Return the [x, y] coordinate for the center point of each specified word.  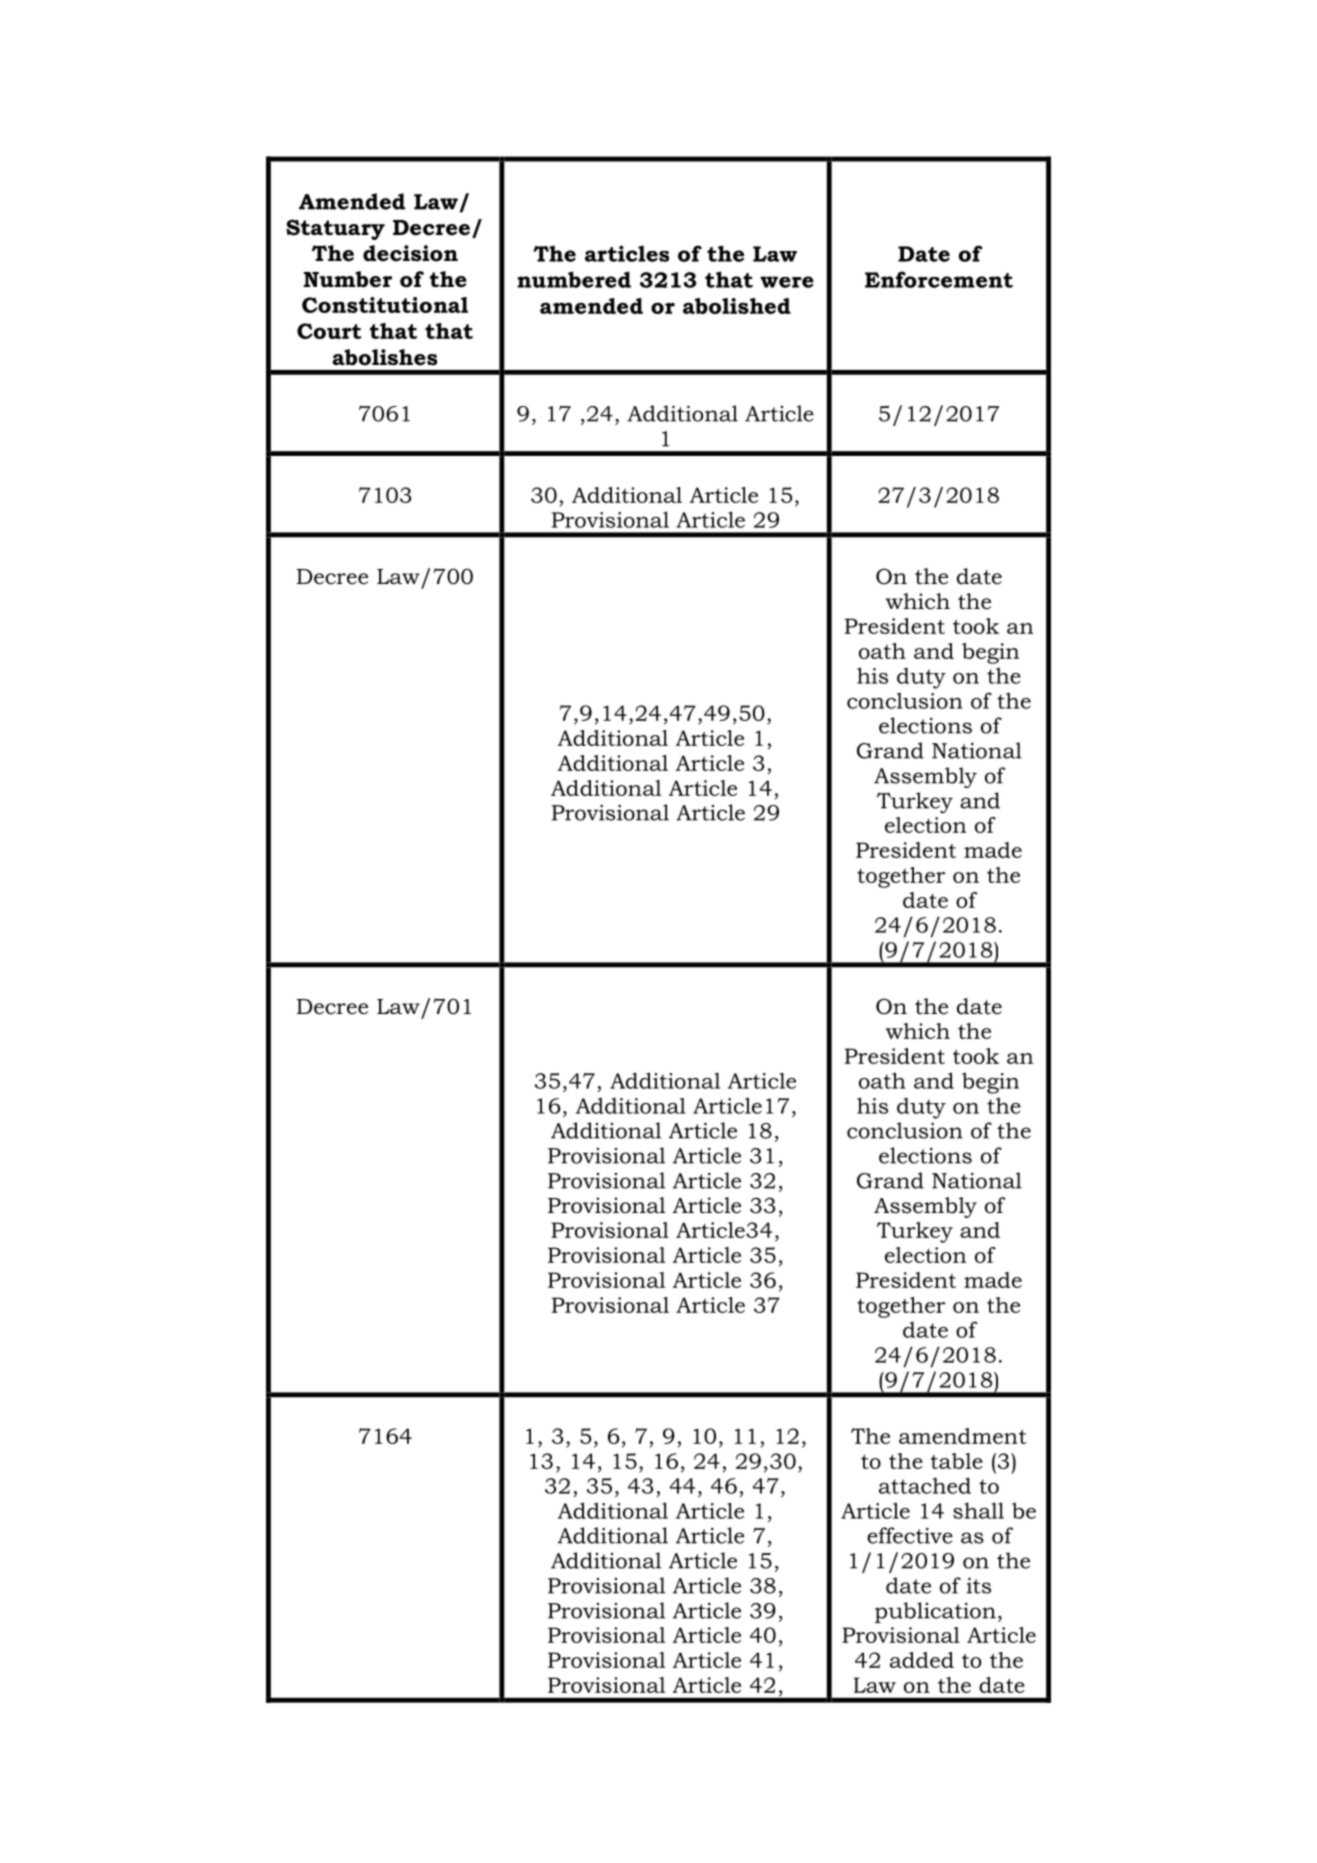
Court [329, 331]
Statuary [335, 229]
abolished [737, 306]
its [978, 1585]
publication [935, 1612]
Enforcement [939, 279]
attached [925, 1485]
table [957, 1461]
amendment [963, 1436]
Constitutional [385, 305]
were [787, 282]
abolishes [384, 357]
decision [410, 253]
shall [978, 1510]
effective [910, 1535]
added [922, 1660]
